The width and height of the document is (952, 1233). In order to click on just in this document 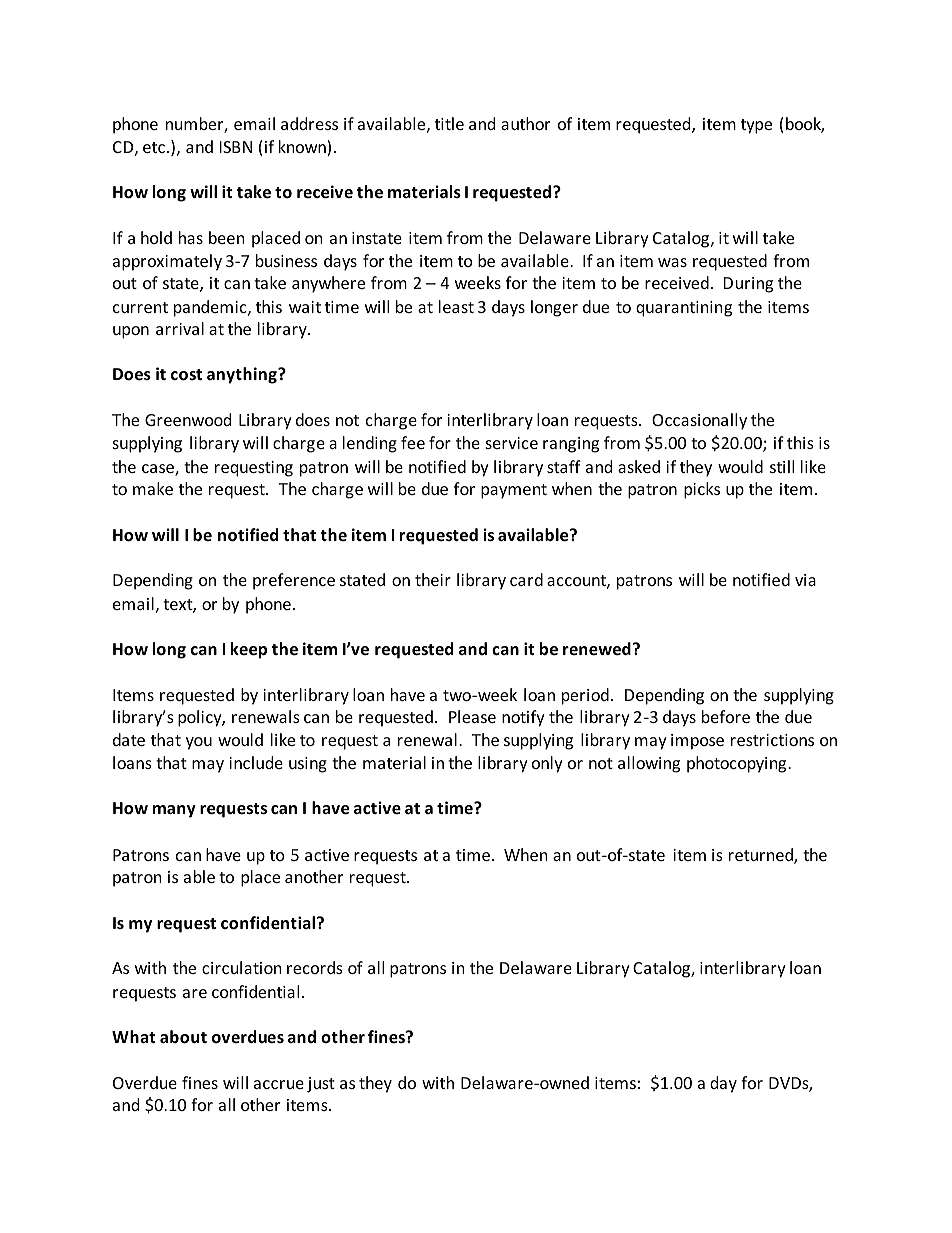, I will do `click(321, 1085)`.
